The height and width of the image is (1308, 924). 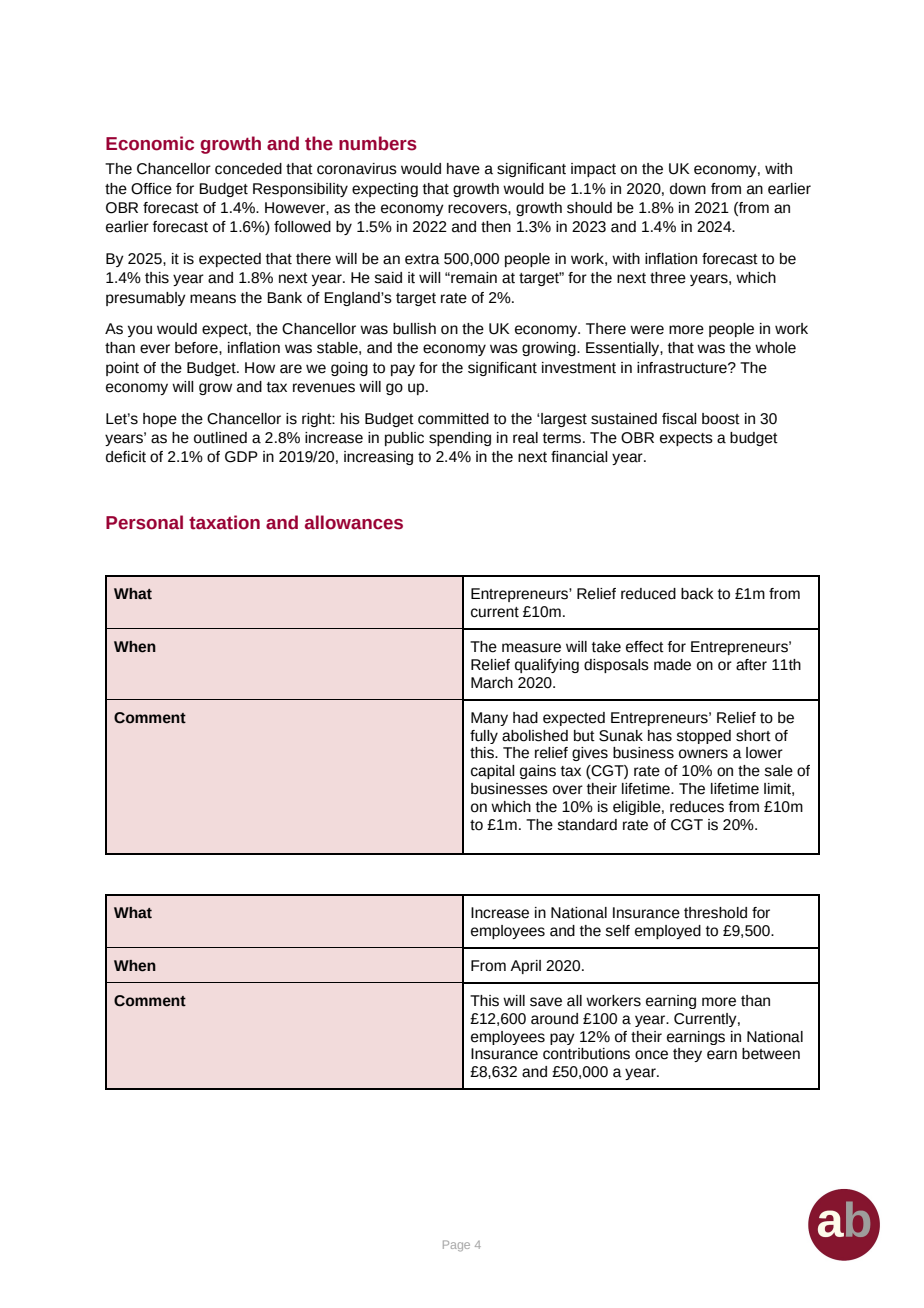 What do you see at coordinates (463, 169) in the image?
I see `have` at bounding box center [463, 169].
